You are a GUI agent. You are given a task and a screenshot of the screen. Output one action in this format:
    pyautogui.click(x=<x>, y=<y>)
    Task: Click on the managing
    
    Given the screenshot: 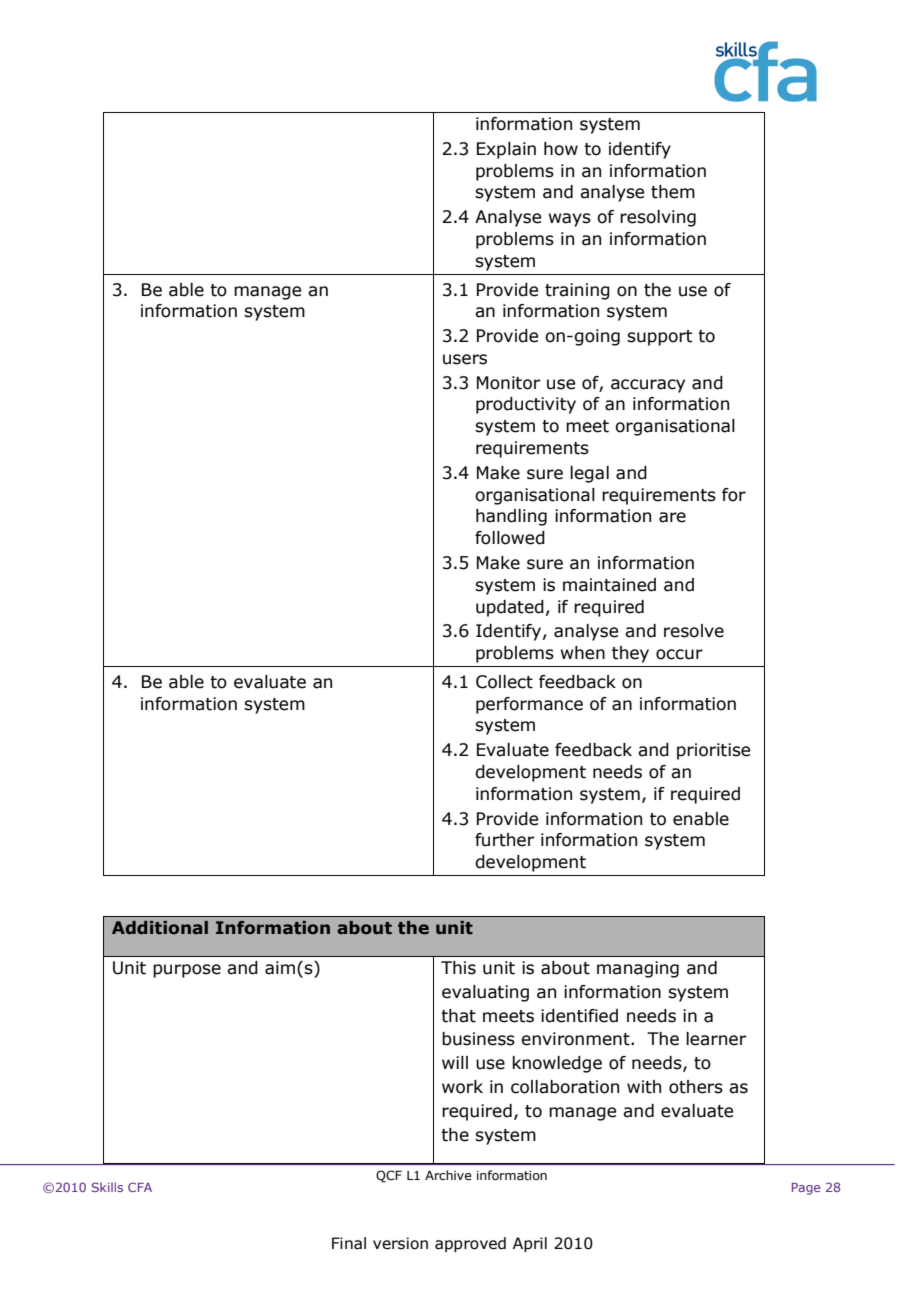 What is the action you would take?
    pyautogui.click(x=638, y=969)
